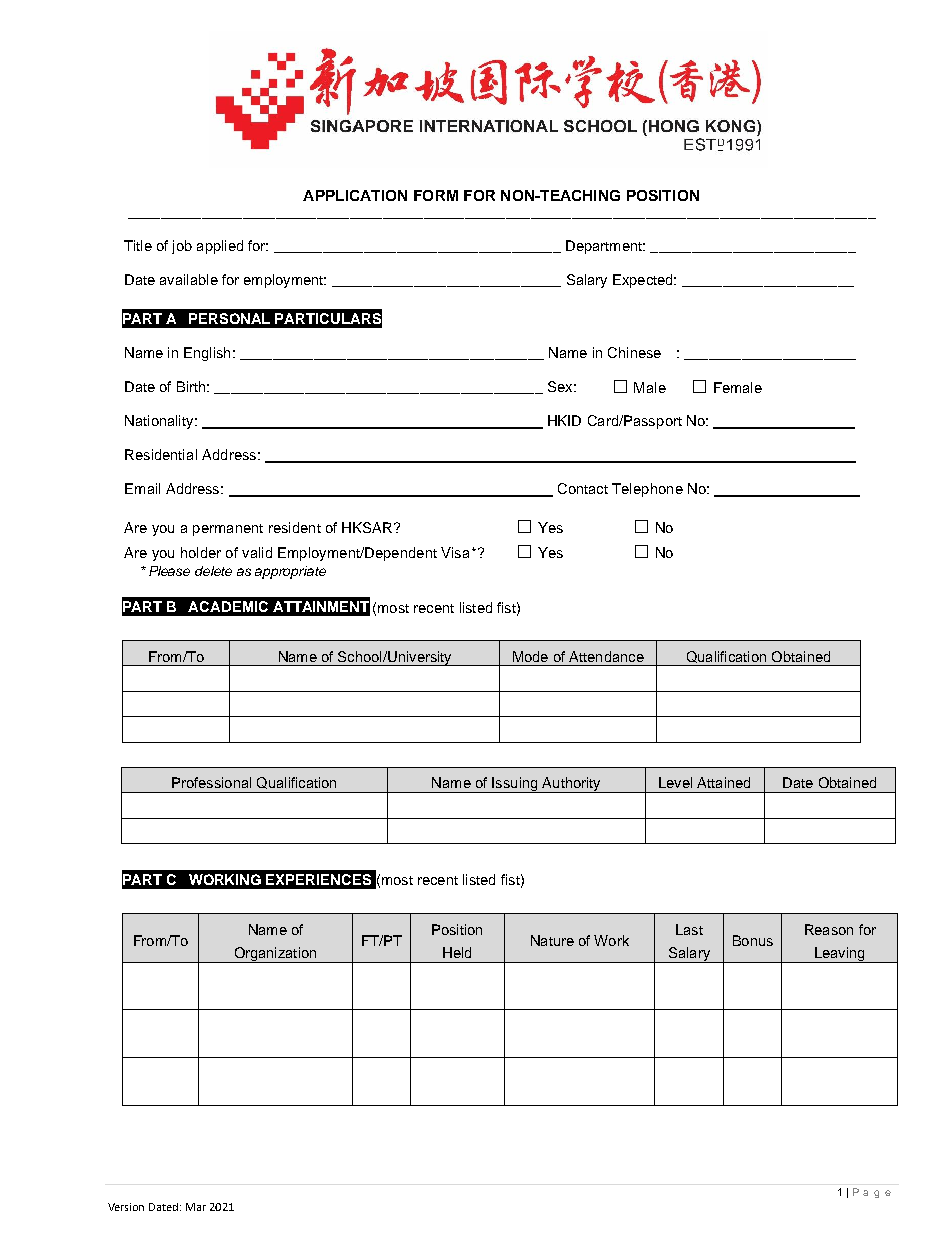  What do you see at coordinates (723, 782) in the image?
I see `Attained` at bounding box center [723, 782].
